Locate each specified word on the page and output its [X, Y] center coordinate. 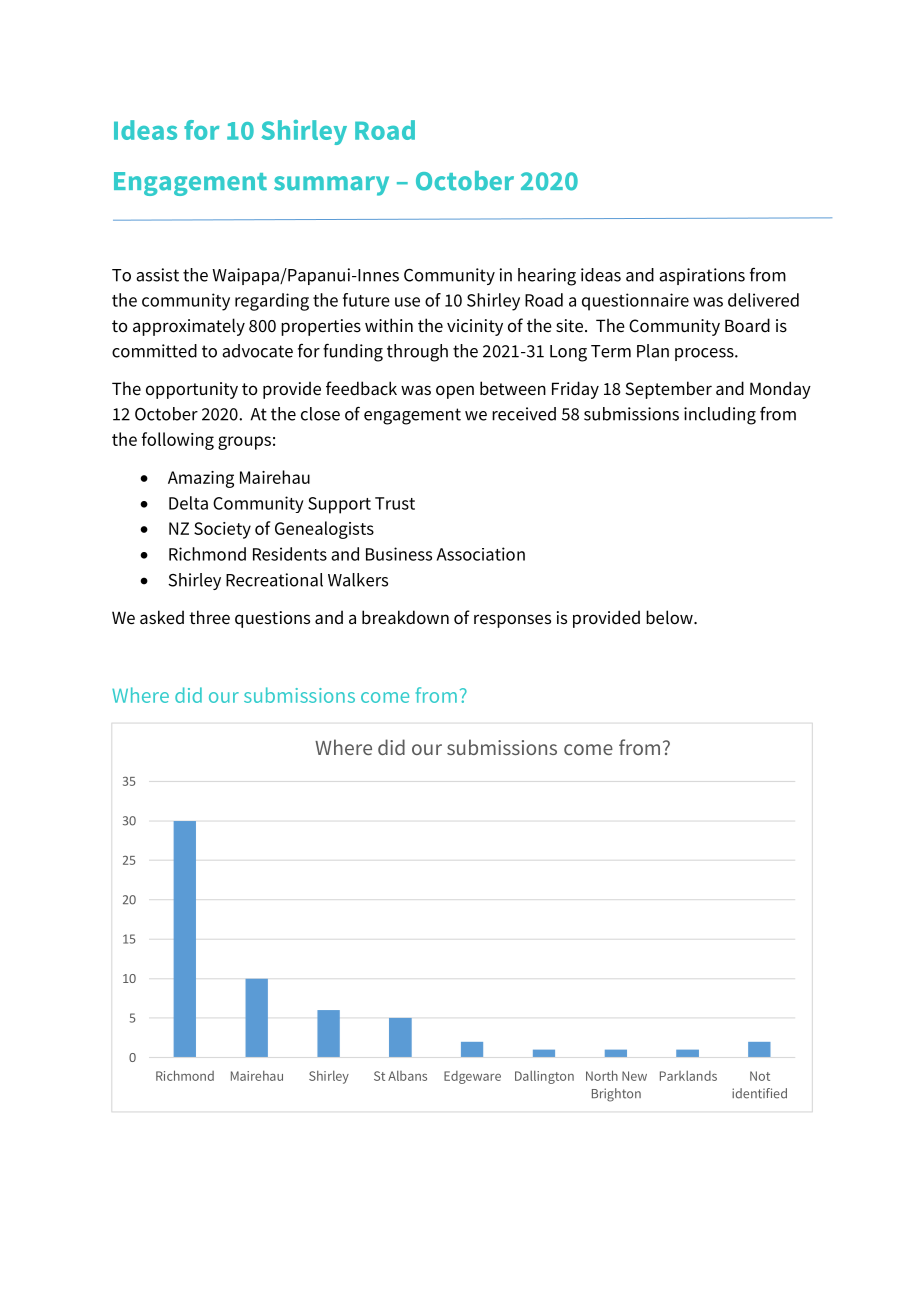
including [720, 416]
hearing [547, 277]
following [178, 441]
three [209, 617]
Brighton [616, 1095]
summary [331, 186]
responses [512, 621]
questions [272, 619]
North [602, 1075]
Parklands [688, 1076]
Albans [407, 1076]
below [670, 617]
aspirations [702, 276]
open [455, 392]
